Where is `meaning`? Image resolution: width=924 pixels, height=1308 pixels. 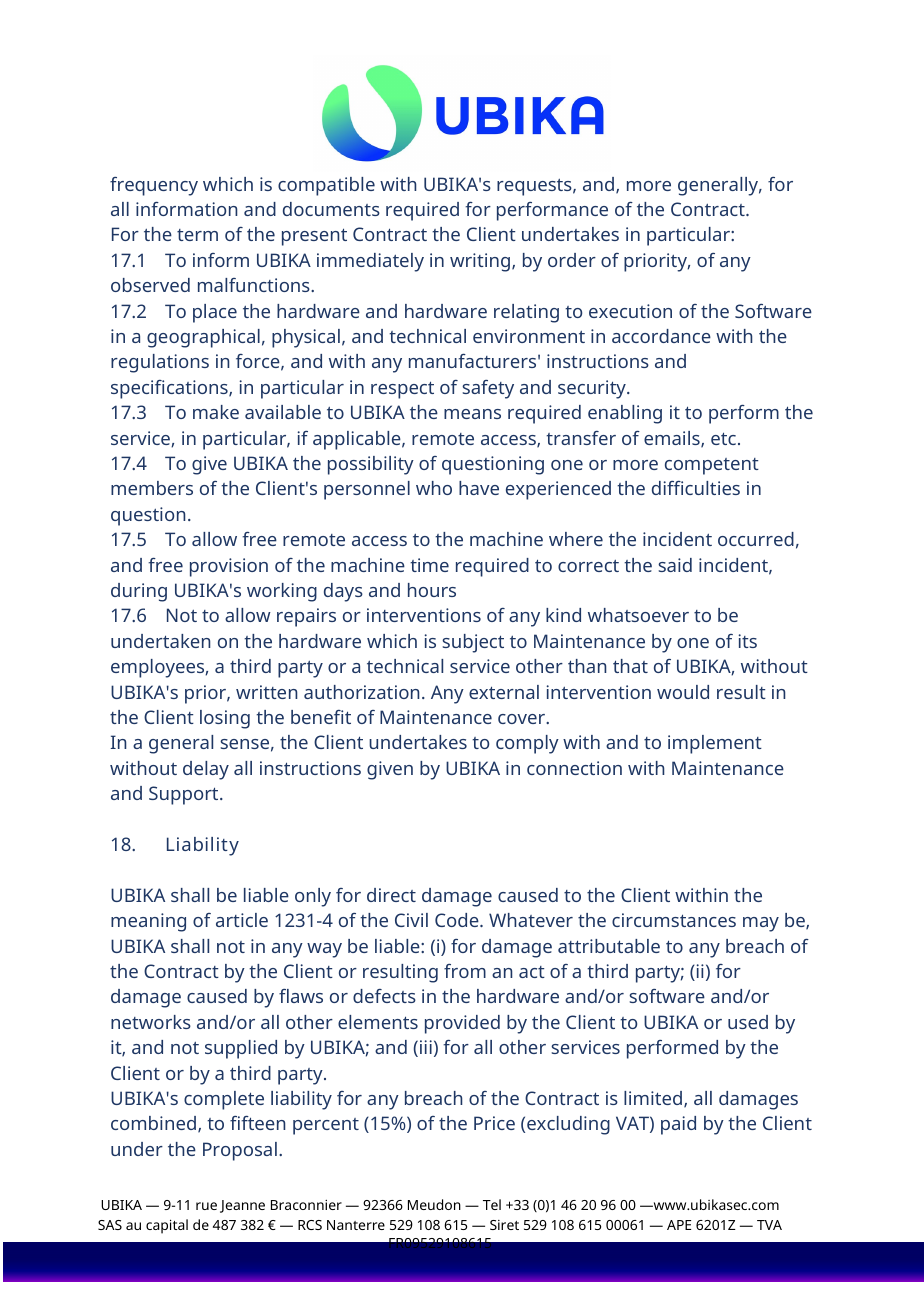 meaning is located at coordinates (148, 922).
